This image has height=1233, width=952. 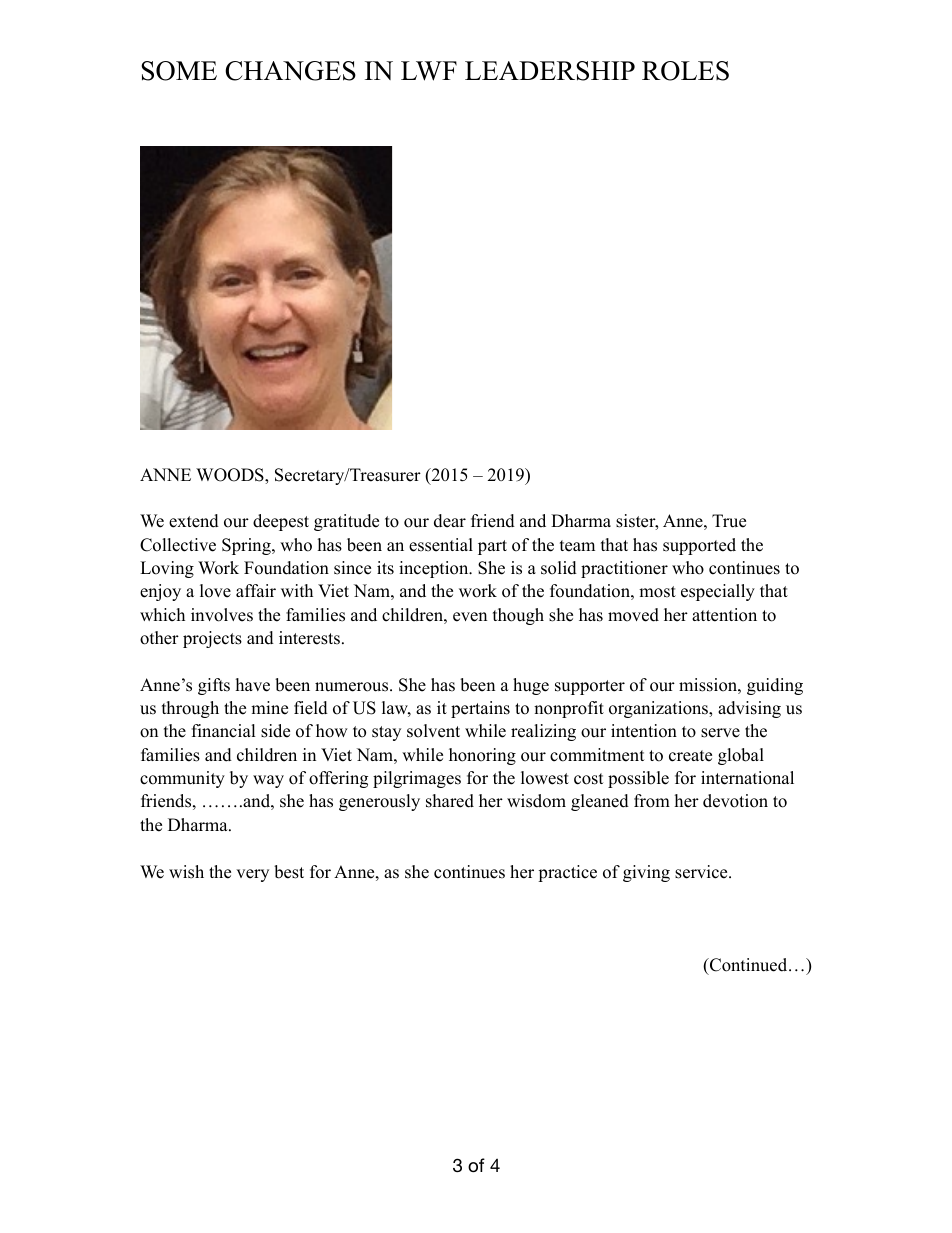 What do you see at coordinates (720, 733) in the image?
I see `serve` at bounding box center [720, 733].
